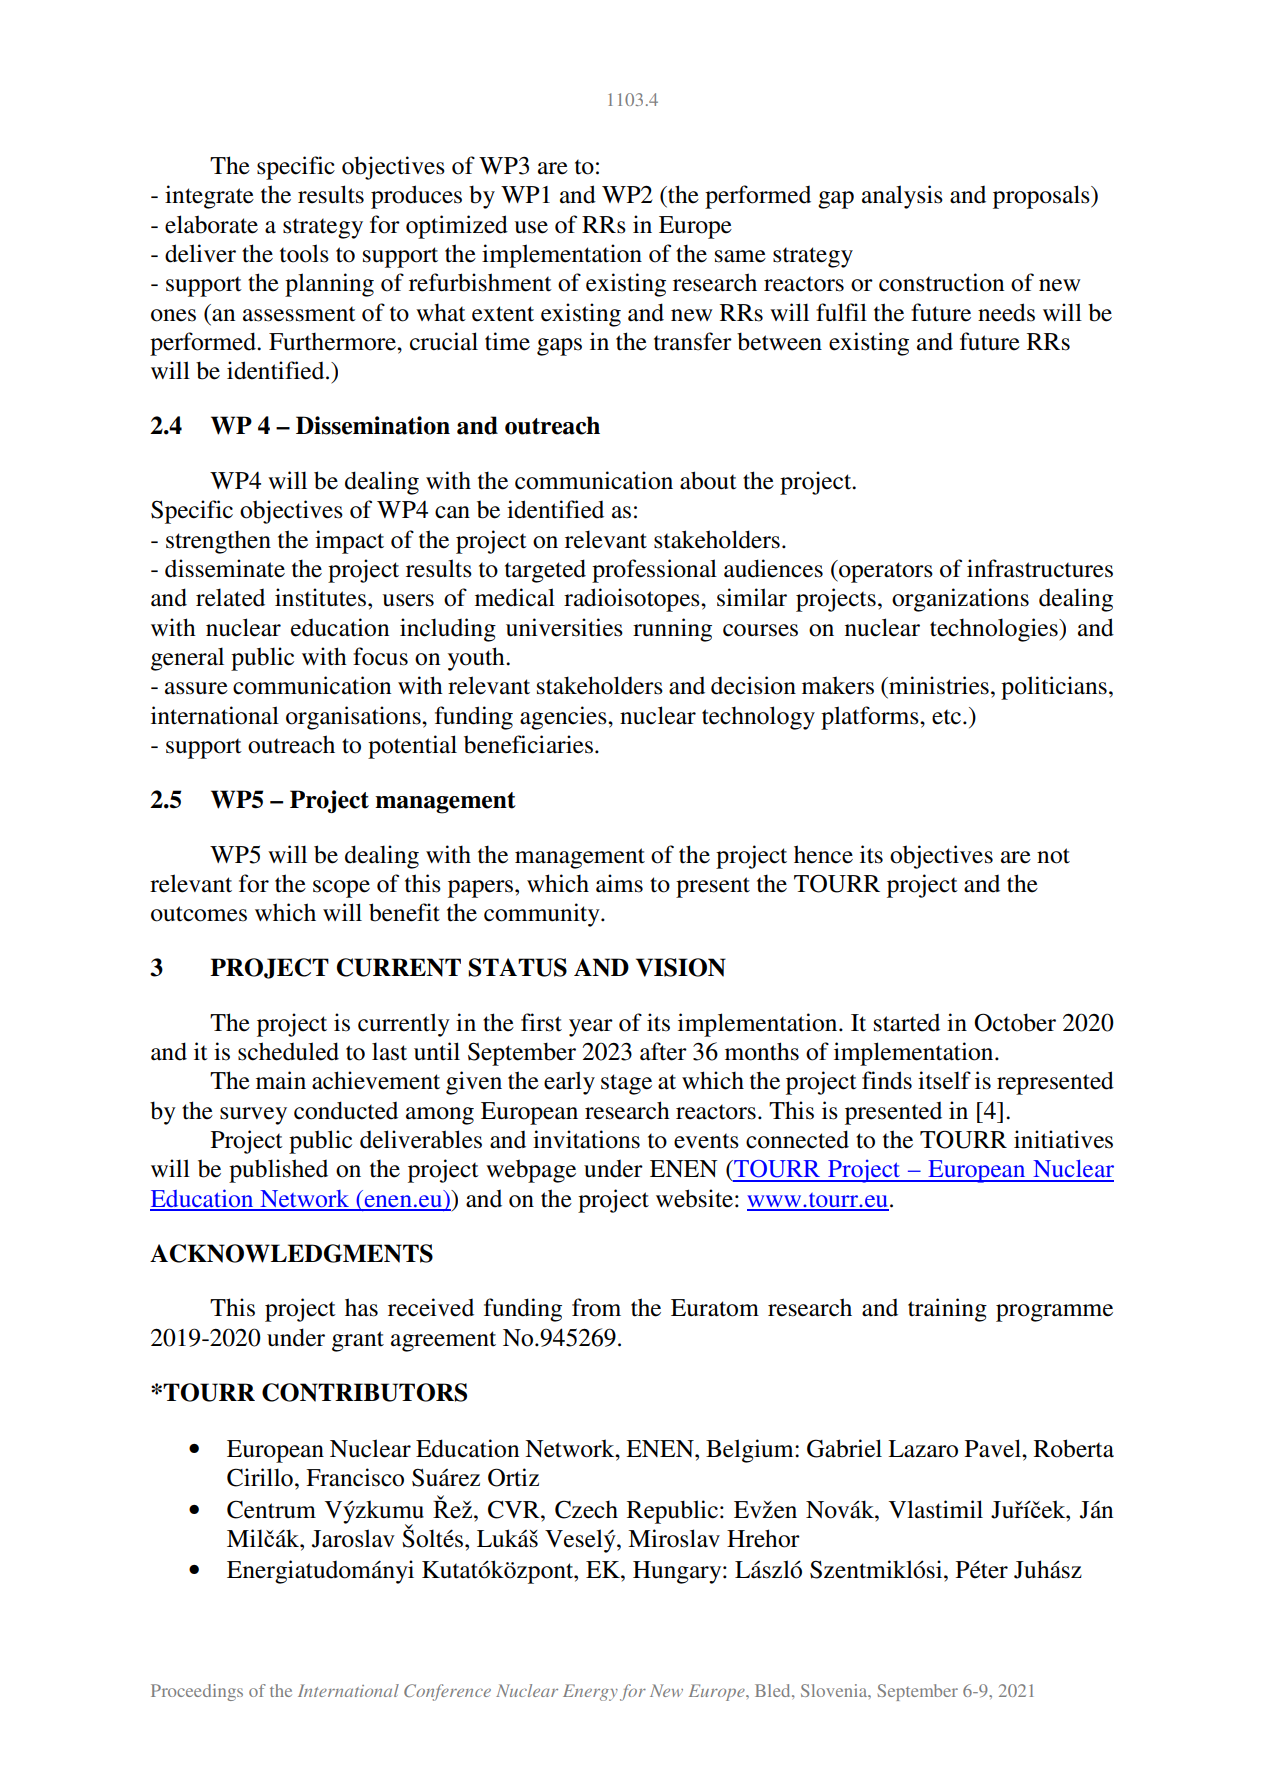 This screenshot has height=1789, width=1264. What do you see at coordinates (197, 1692) in the screenshot?
I see `Proceedings` at bounding box center [197, 1692].
